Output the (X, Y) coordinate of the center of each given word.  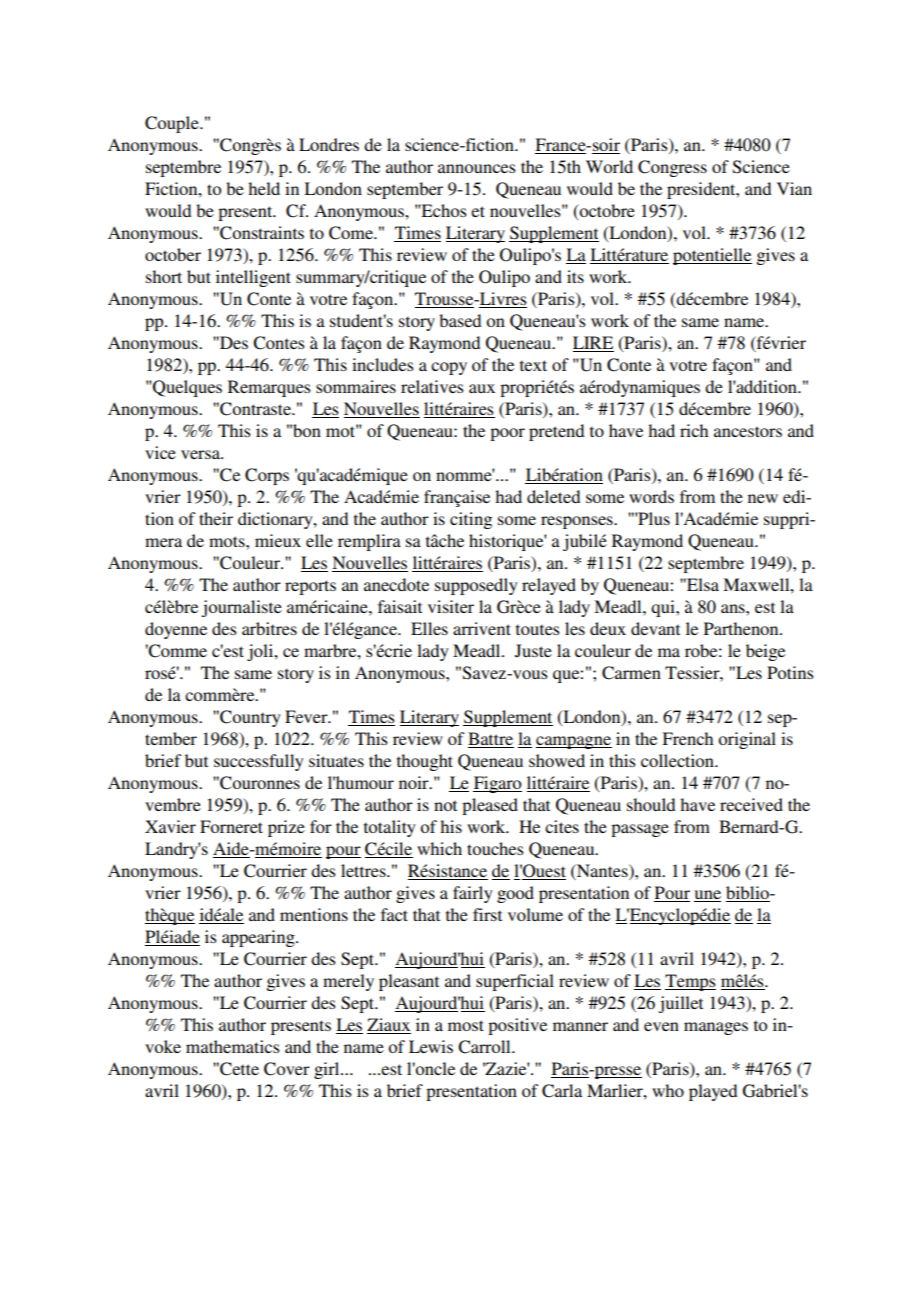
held (264, 188)
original (747, 740)
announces (477, 168)
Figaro (497, 784)
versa (201, 454)
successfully (259, 762)
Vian (794, 188)
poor (507, 434)
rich (694, 430)
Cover (287, 1069)
